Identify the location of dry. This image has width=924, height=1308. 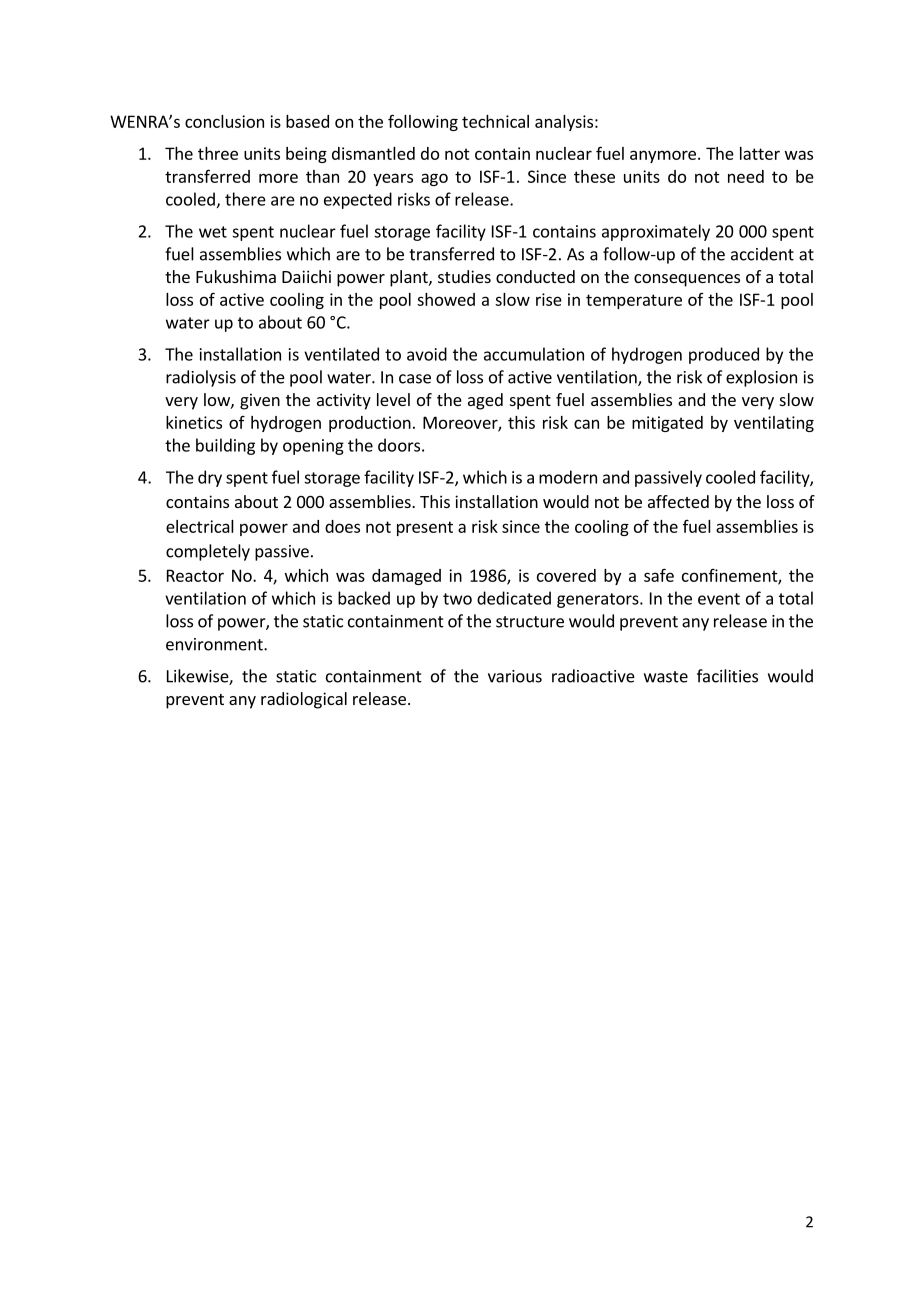
(210, 478).
